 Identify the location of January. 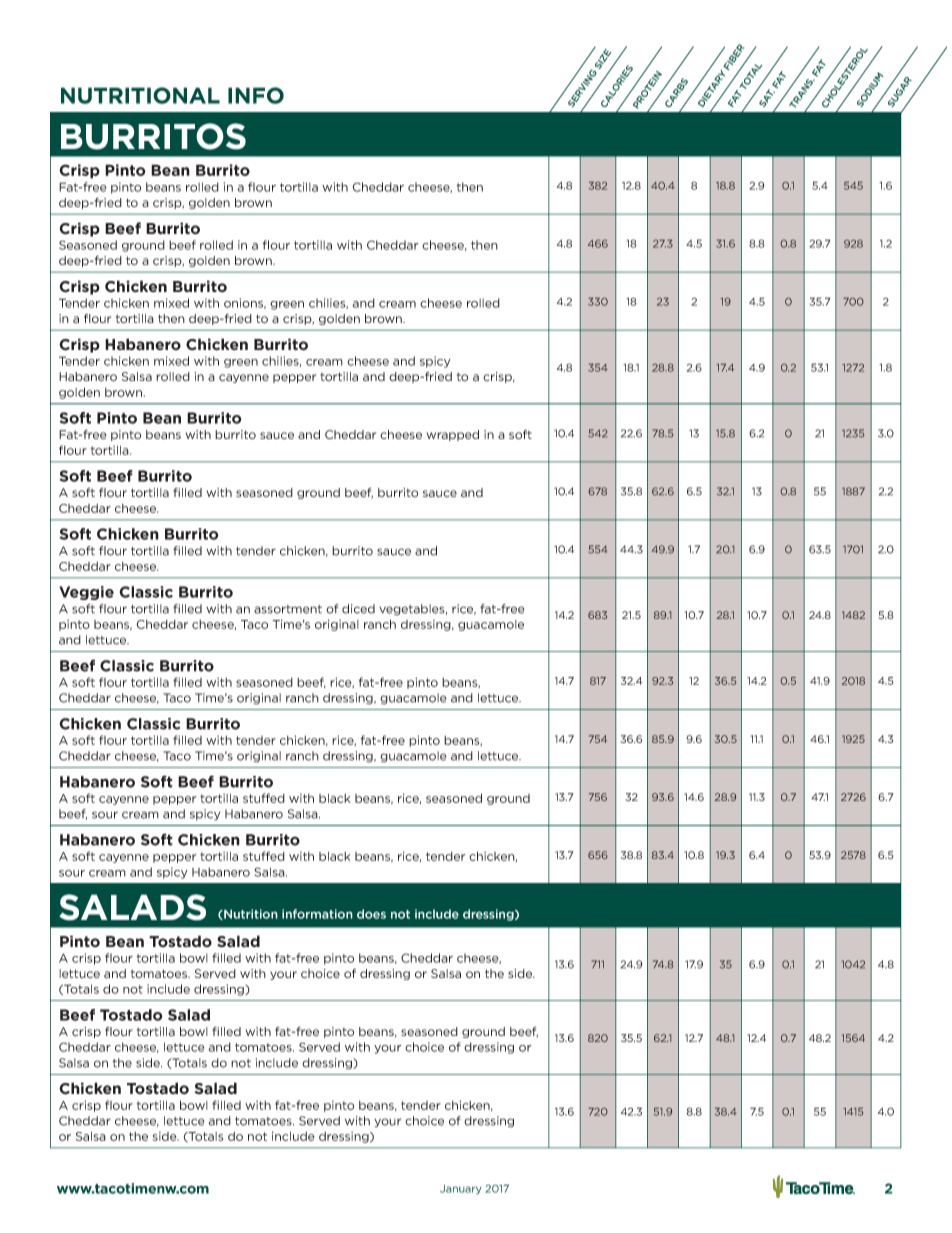
(461, 1190).
